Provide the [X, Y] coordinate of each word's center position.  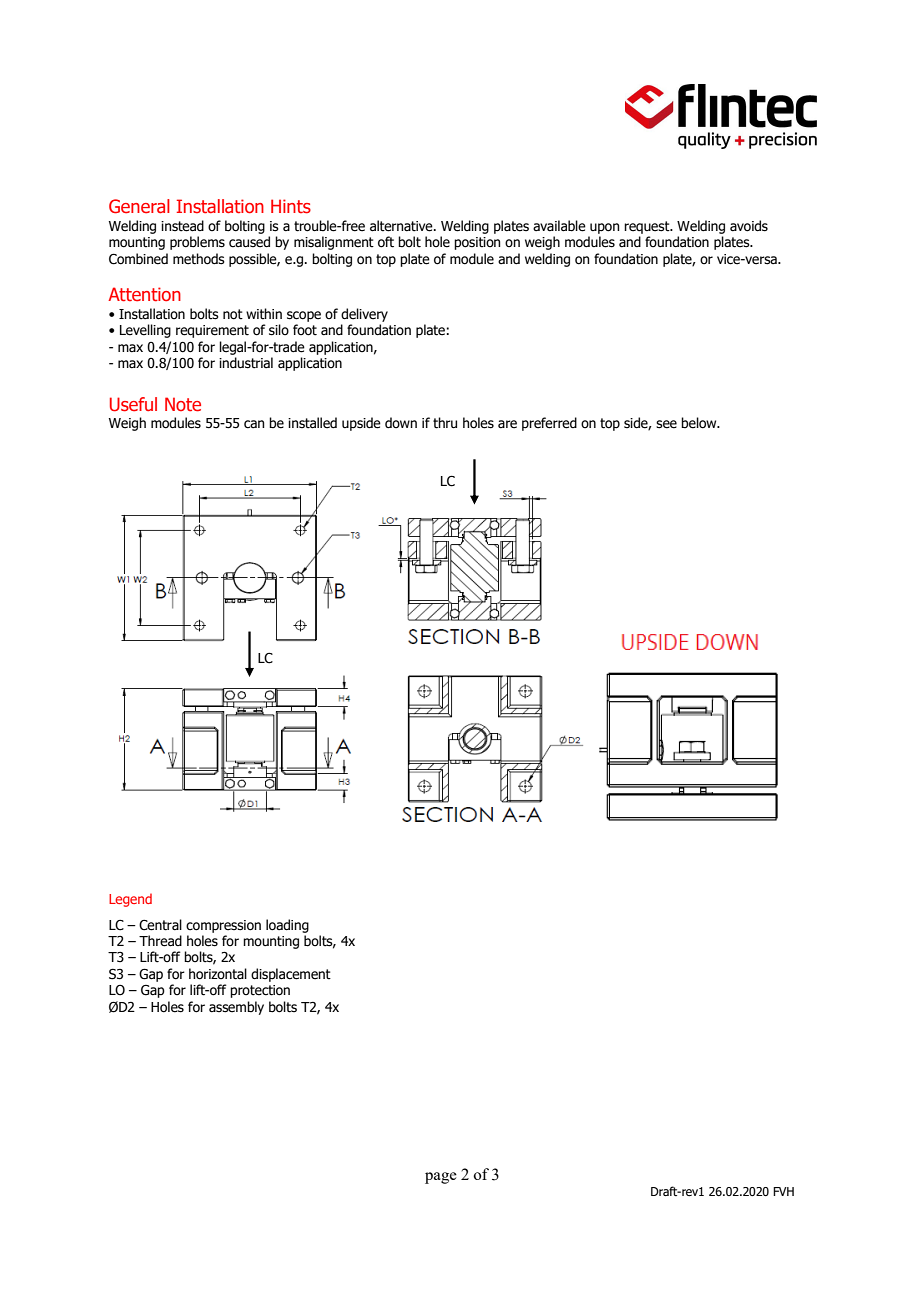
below [700, 423]
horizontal [218, 974]
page [441, 1178]
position [477, 243]
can [254, 424]
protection [260, 991]
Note [183, 404]
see [666, 424]
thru [445, 423]
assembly [236, 1008]
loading [287, 926]
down [401, 422]
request [648, 227]
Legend [130, 900]
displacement [291, 975]
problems [197, 243]
